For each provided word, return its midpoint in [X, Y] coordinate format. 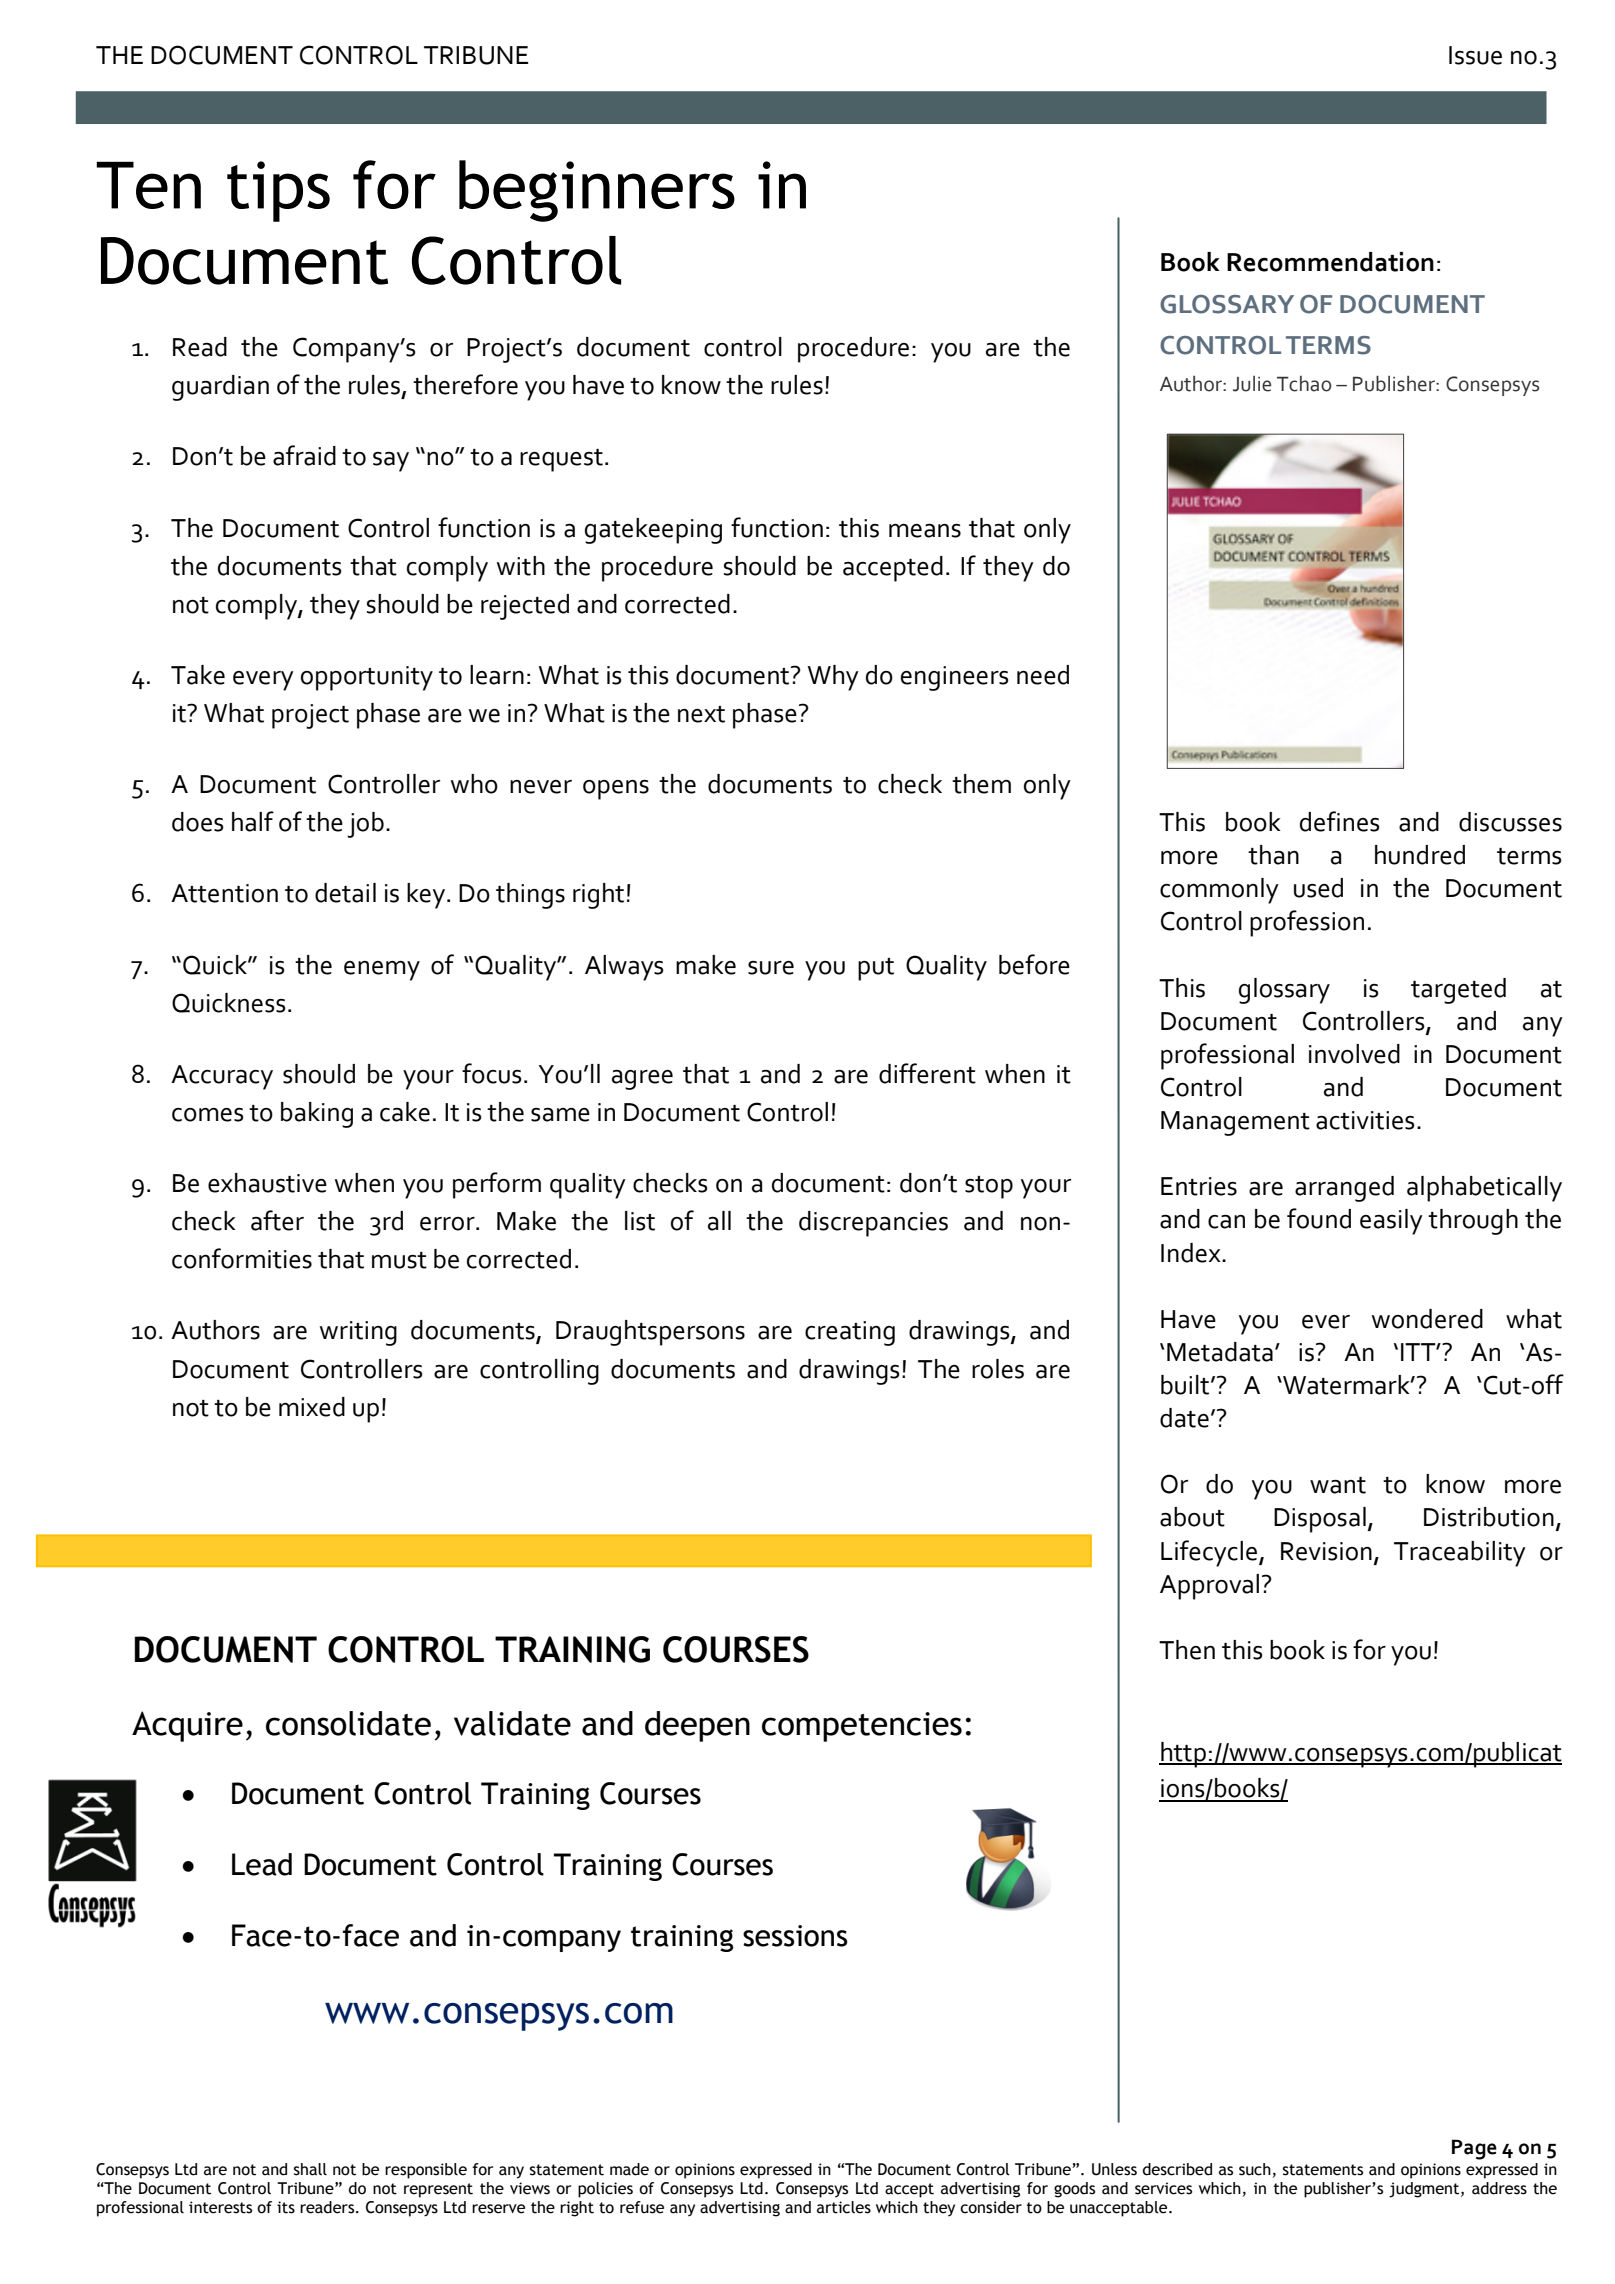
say [391, 462]
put [876, 969]
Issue [1475, 55]
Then [1187, 1650]
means [925, 531]
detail [345, 893]
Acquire [187, 1726]
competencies [862, 1727]
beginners [597, 191]
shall [310, 2169]
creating [850, 1333]
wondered [1427, 1319]
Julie [1252, 384]
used [1318, 888]
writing [358, 1333]
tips [278, 191]
